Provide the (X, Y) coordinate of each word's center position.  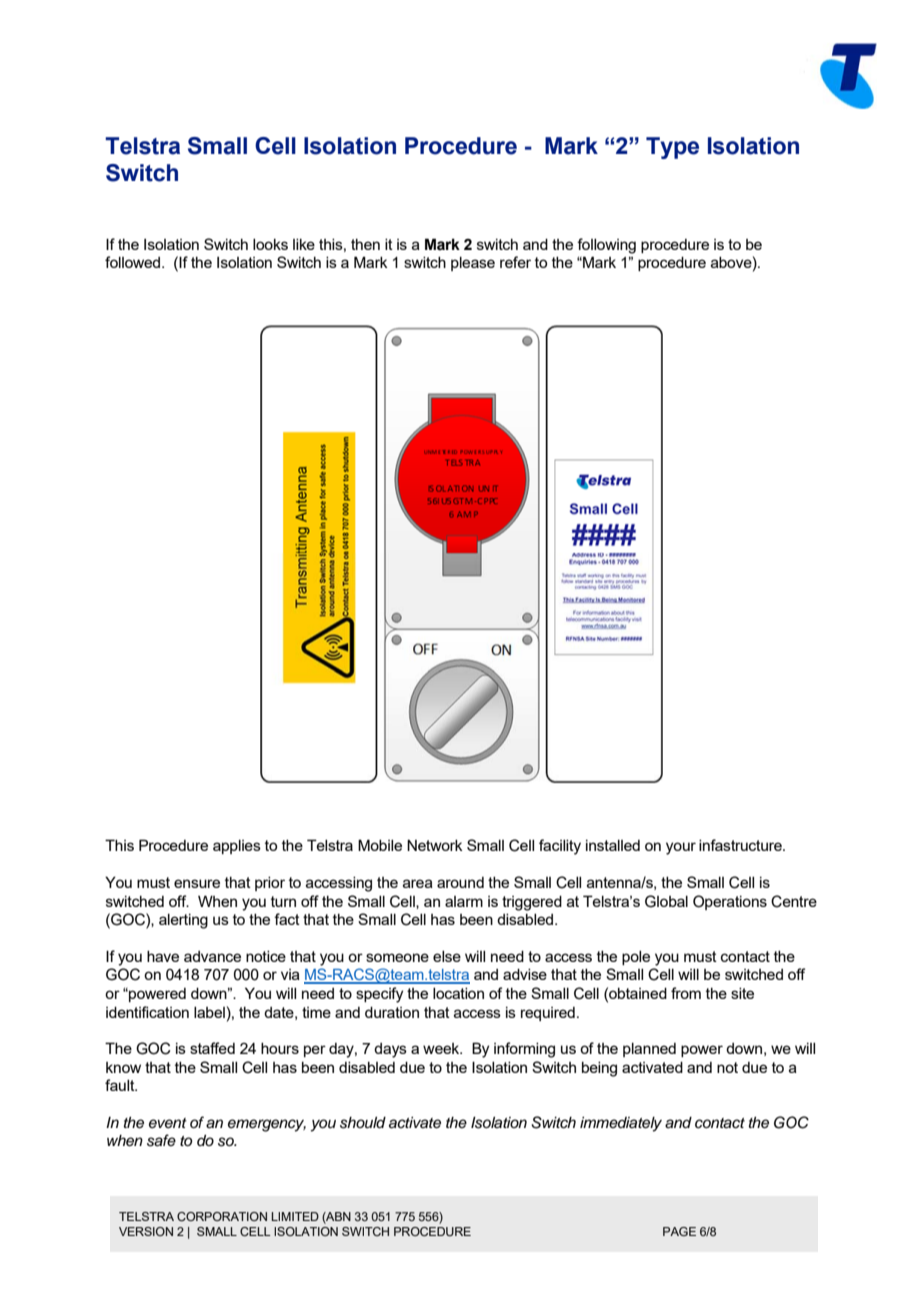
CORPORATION (222, 1216)
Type (672, 148)
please (473, 264)
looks (270, 244)
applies (237, 847)
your (681, 848)
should (363, 1123)
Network (435, 845)
